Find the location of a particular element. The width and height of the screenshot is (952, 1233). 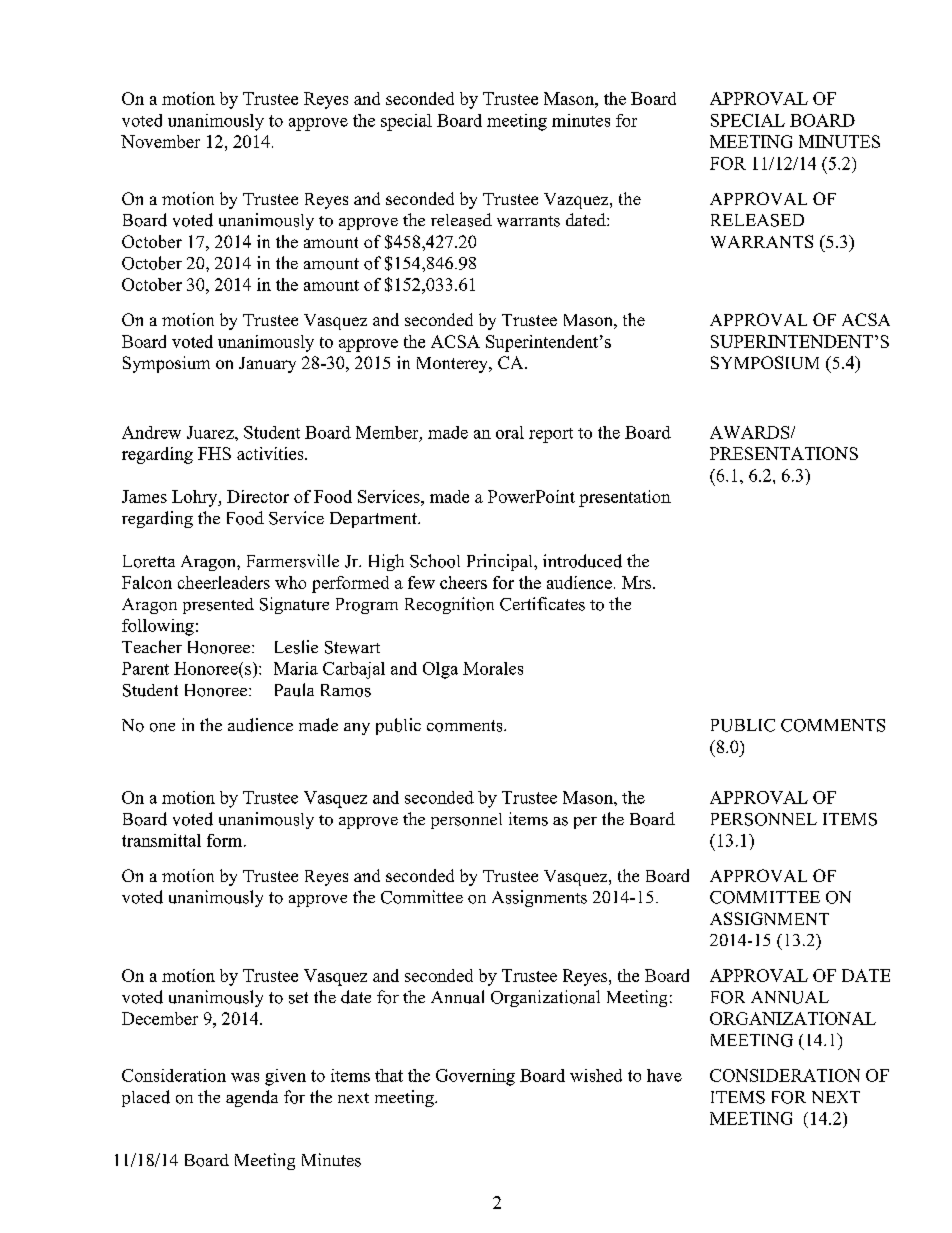

one is located at coordinates (162, 727).
